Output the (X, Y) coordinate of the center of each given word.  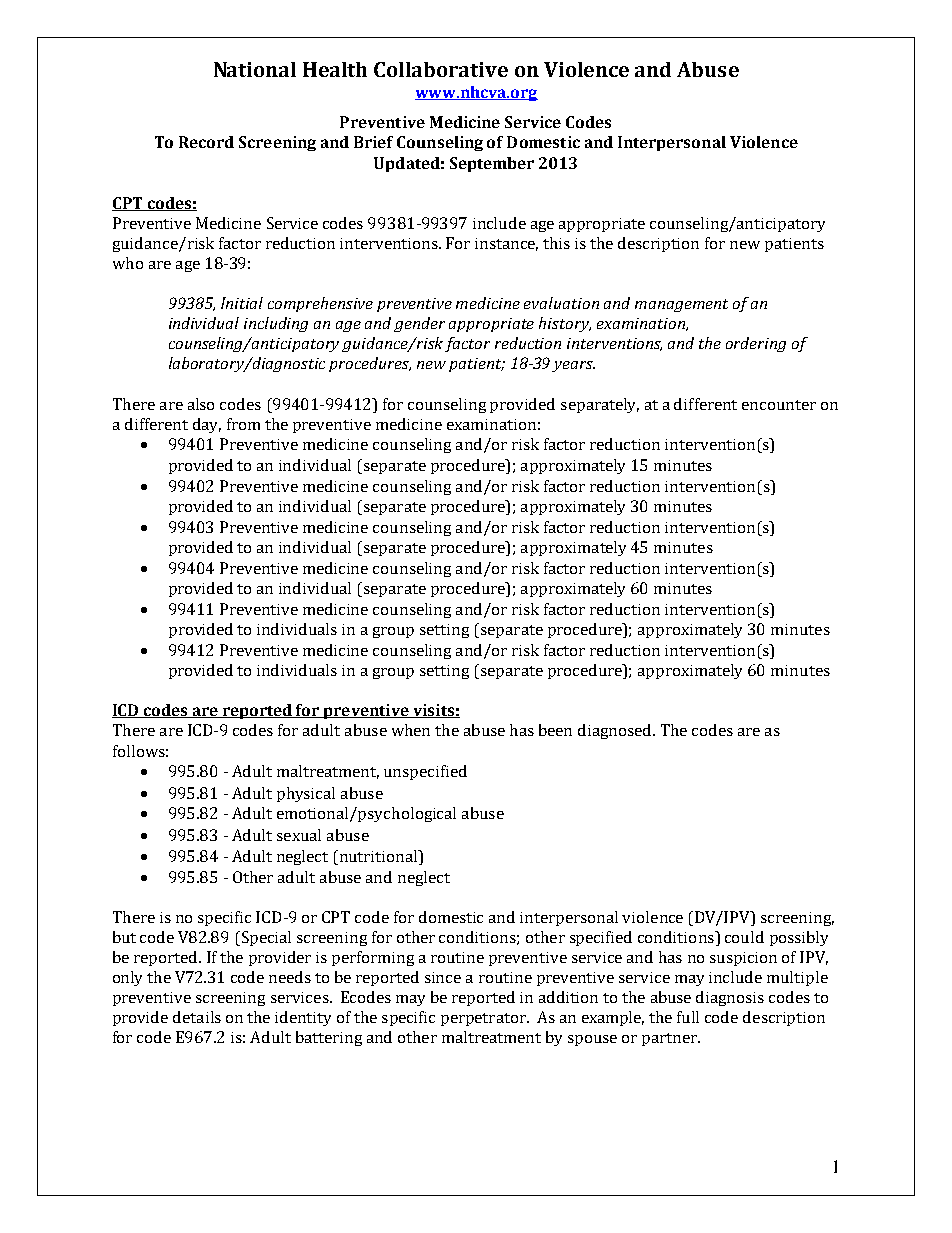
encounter (779, 405)
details (197, 1017)
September (492, 164)
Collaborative (441, 69)
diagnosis (730, 998)
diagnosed (616, 731)
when (411, 730)
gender (419, 324)
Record (206, 142)
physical (306, 794)
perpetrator (484, 1019)
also (201, 404)
